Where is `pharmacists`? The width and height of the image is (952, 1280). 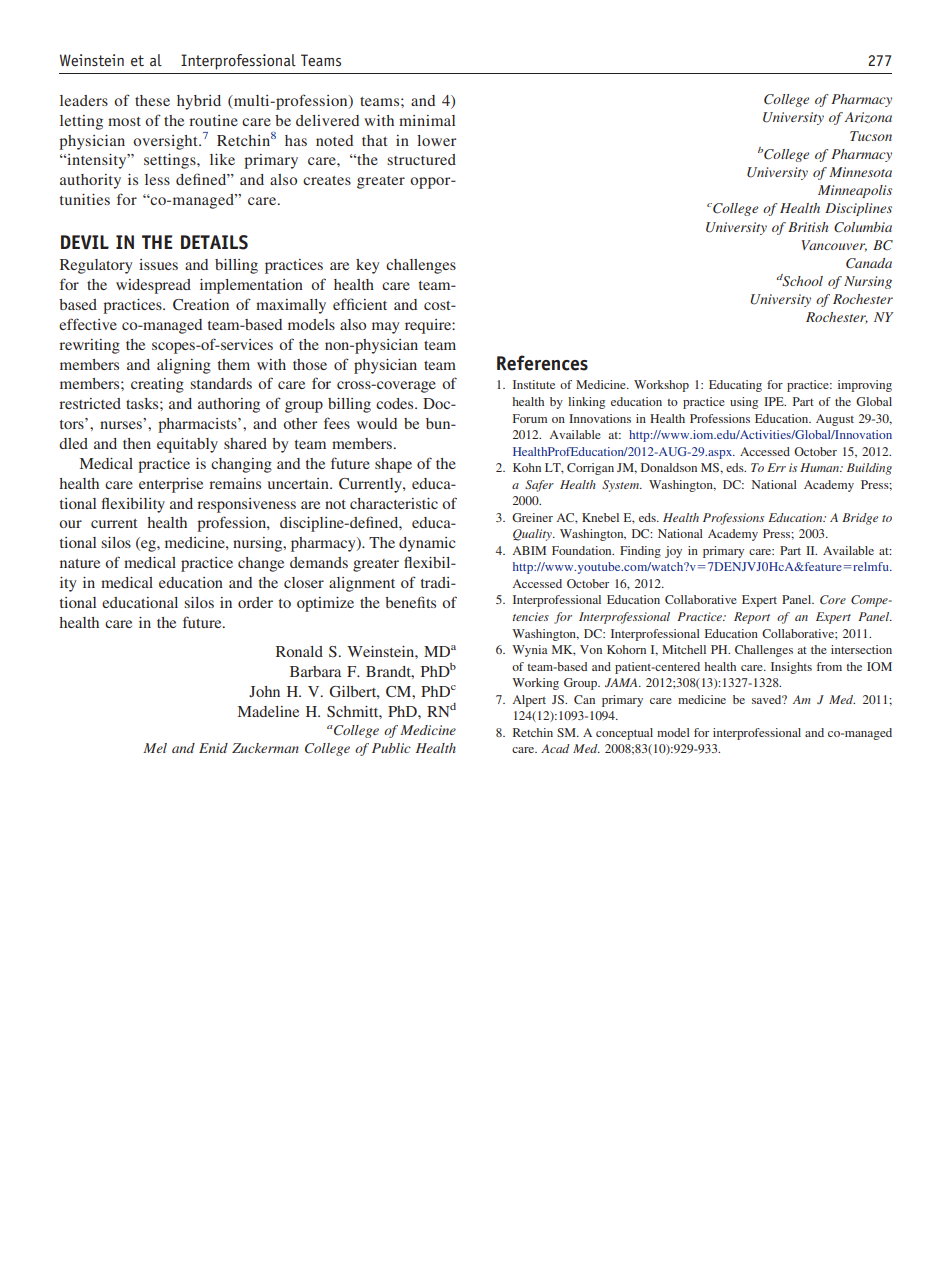
pharmacists is located at coordinates (198, 425).
